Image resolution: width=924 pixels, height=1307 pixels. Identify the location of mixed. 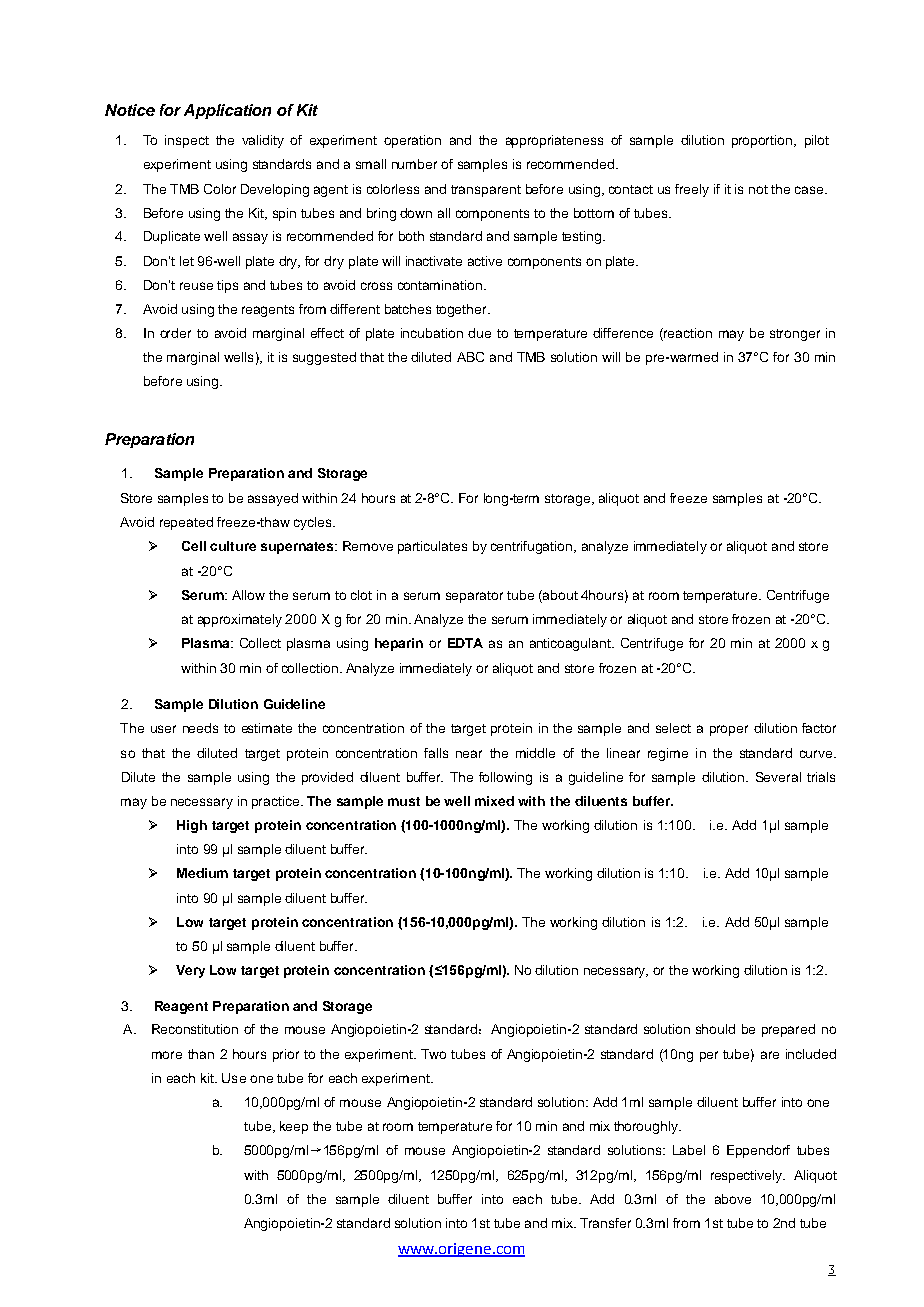
(494, 801).
